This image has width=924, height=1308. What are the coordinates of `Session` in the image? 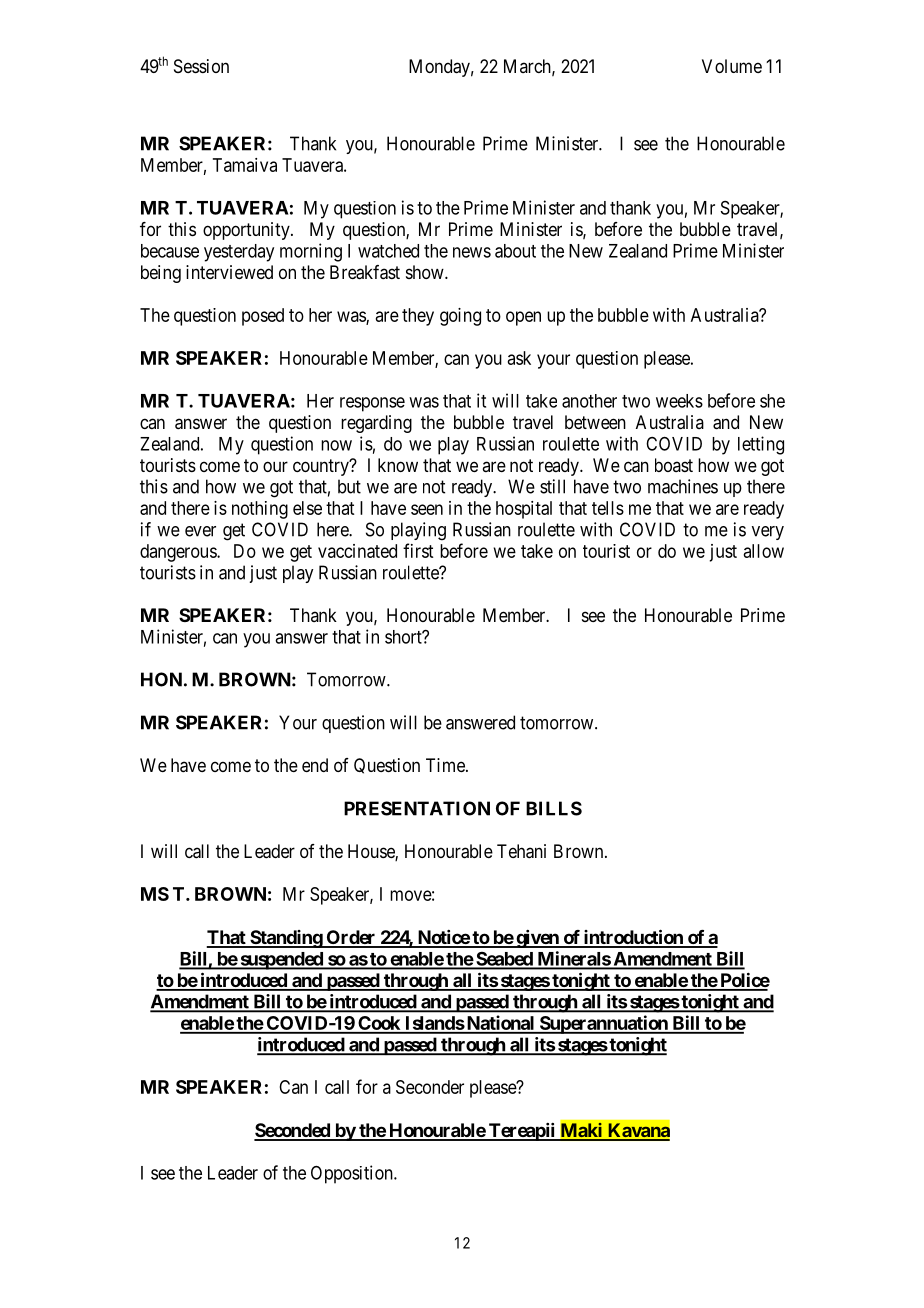 It's located at (201, 66).
